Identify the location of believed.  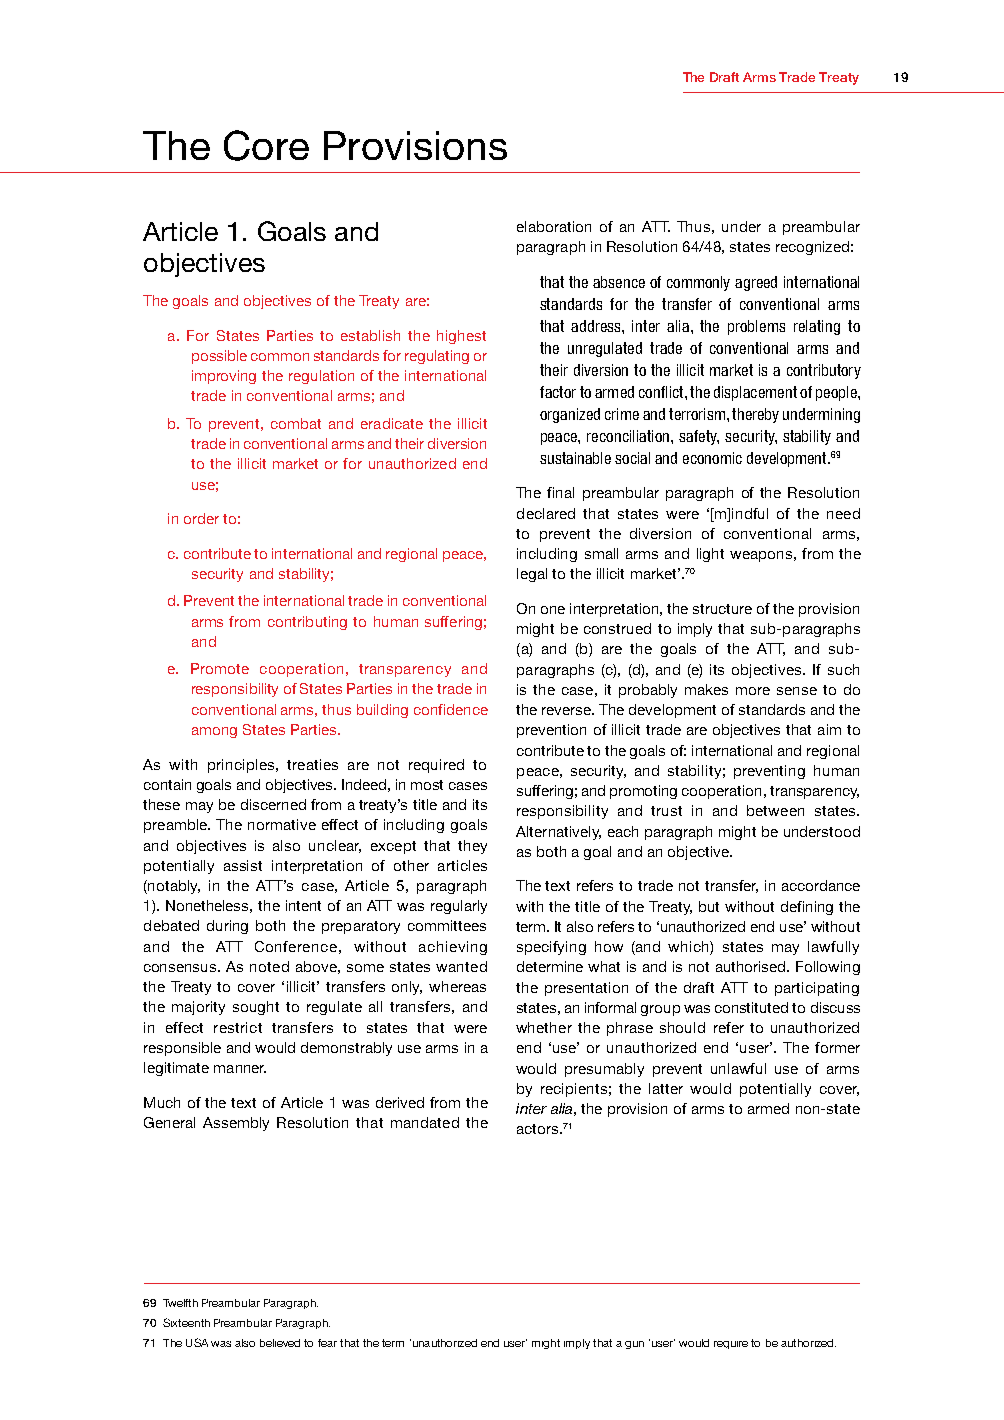
(280, 1343).
